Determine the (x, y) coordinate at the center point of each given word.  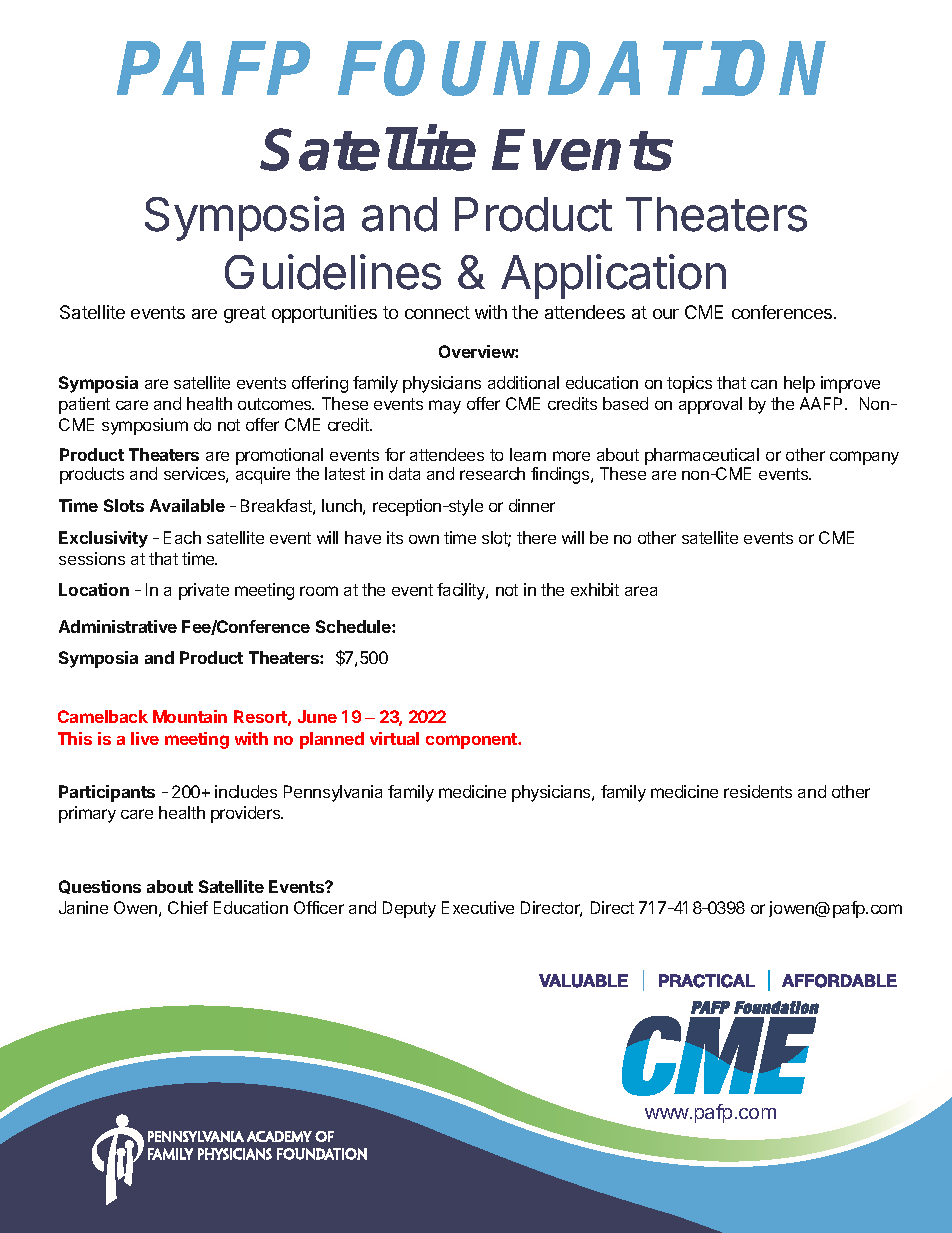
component (473, 741)
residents (758, 791)
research (492, 473)
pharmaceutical (702, 458)
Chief (188, 907)
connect (437, 312)
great (245, 314)
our (666, 314)
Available (187, 505)
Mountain (190, 716)
